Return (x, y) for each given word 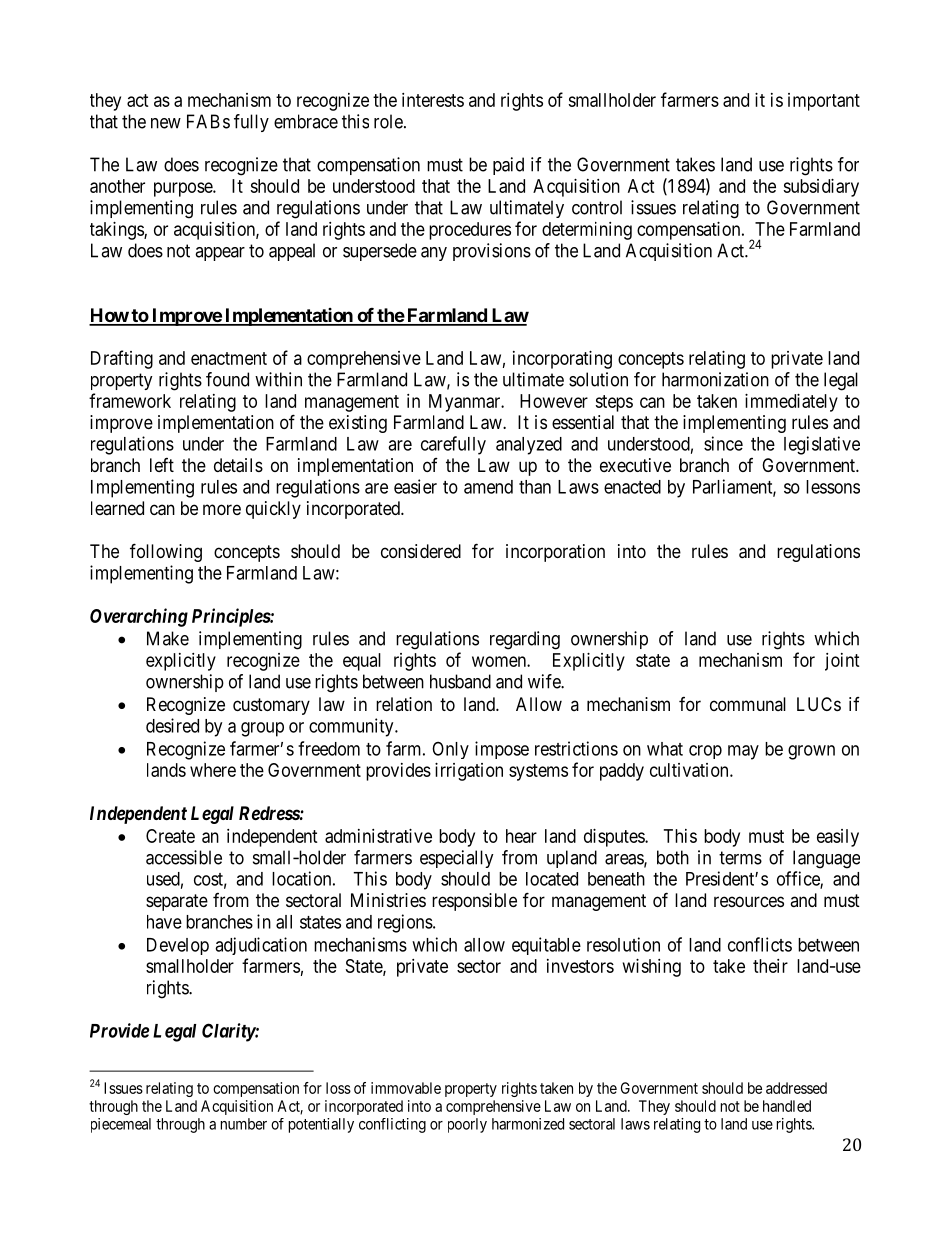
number (244, 1124)
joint (842, 662)
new (166, 123)
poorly (467, 1125)
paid (508, 166)
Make (168, 638)
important (824, 102)
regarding (525, 640)
